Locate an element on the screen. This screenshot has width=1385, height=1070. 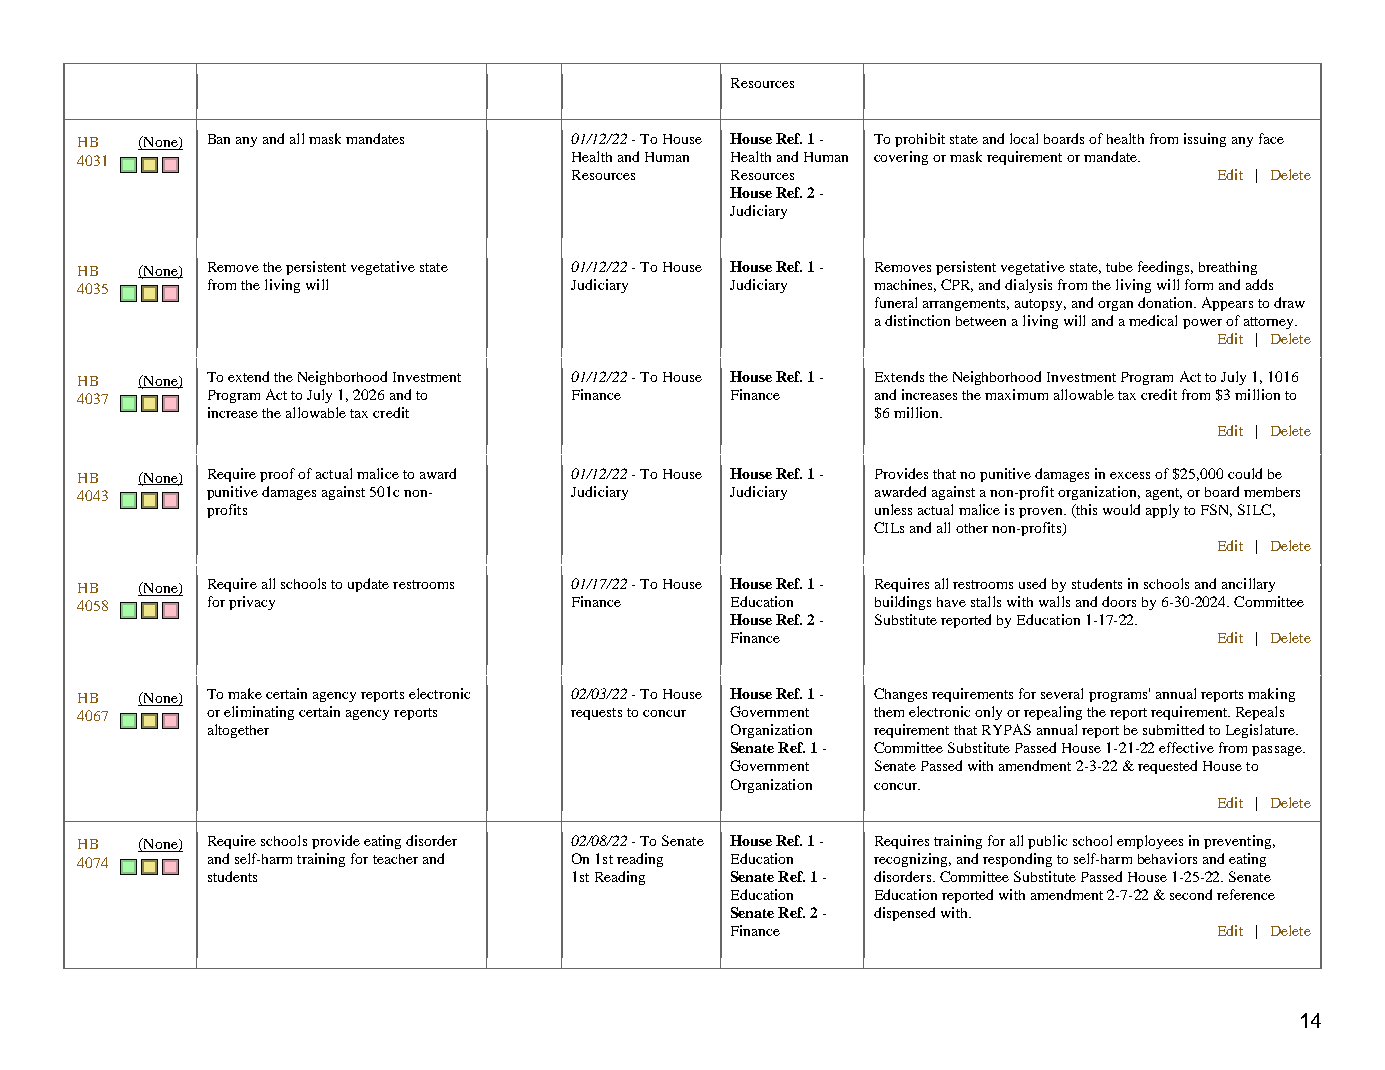
issuing is located at coordinates (1205, 140).
